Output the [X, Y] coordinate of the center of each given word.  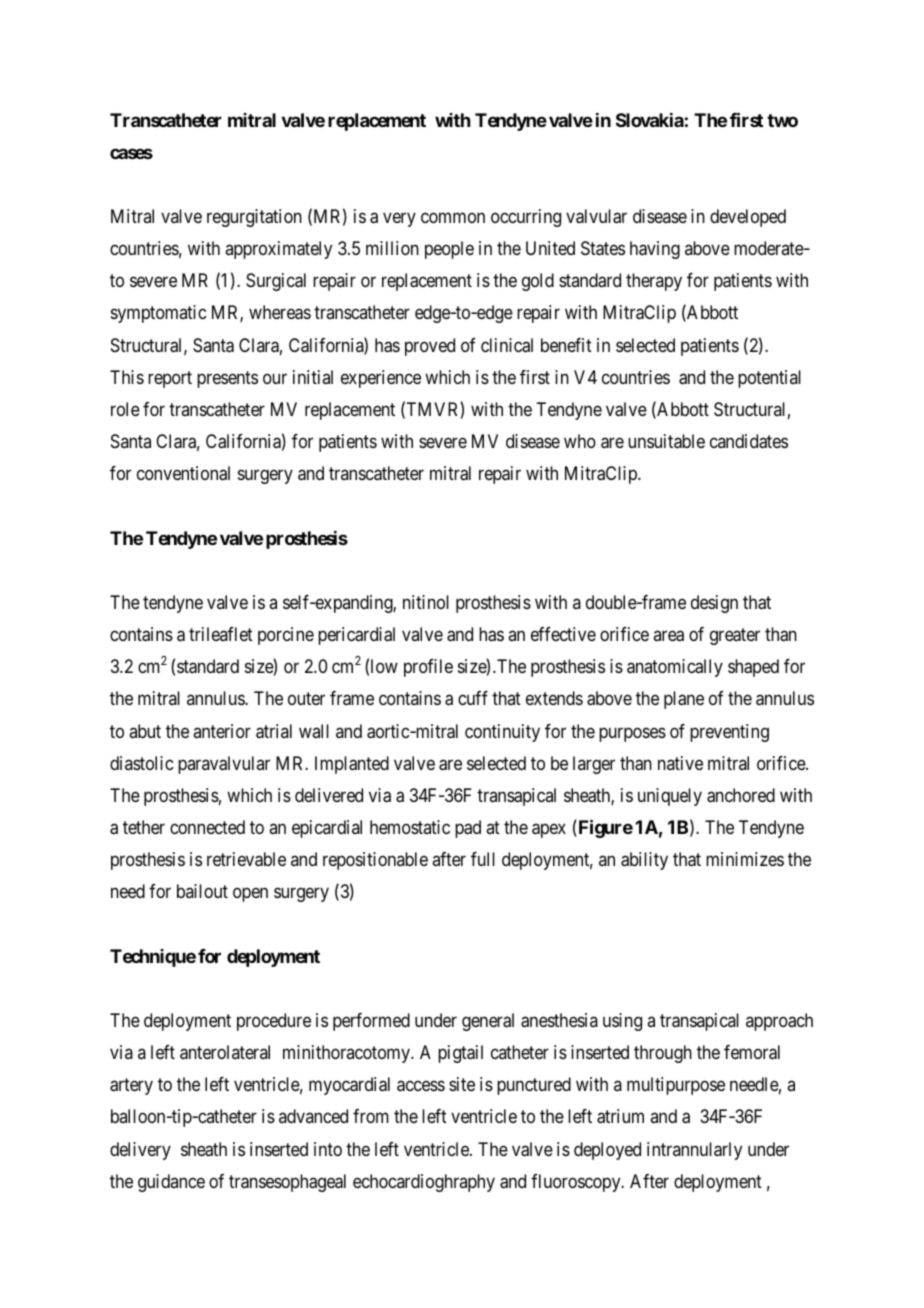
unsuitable [666, 441]
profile [428, 668]
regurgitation [254, 218]
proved [430, 347]
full [483, 859]
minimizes [745, 859]
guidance [171, 1183]
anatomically [675, 668]
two [782, 120]
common [453, 218]
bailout [202, 891]
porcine [286, 636]
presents [227, 379]
